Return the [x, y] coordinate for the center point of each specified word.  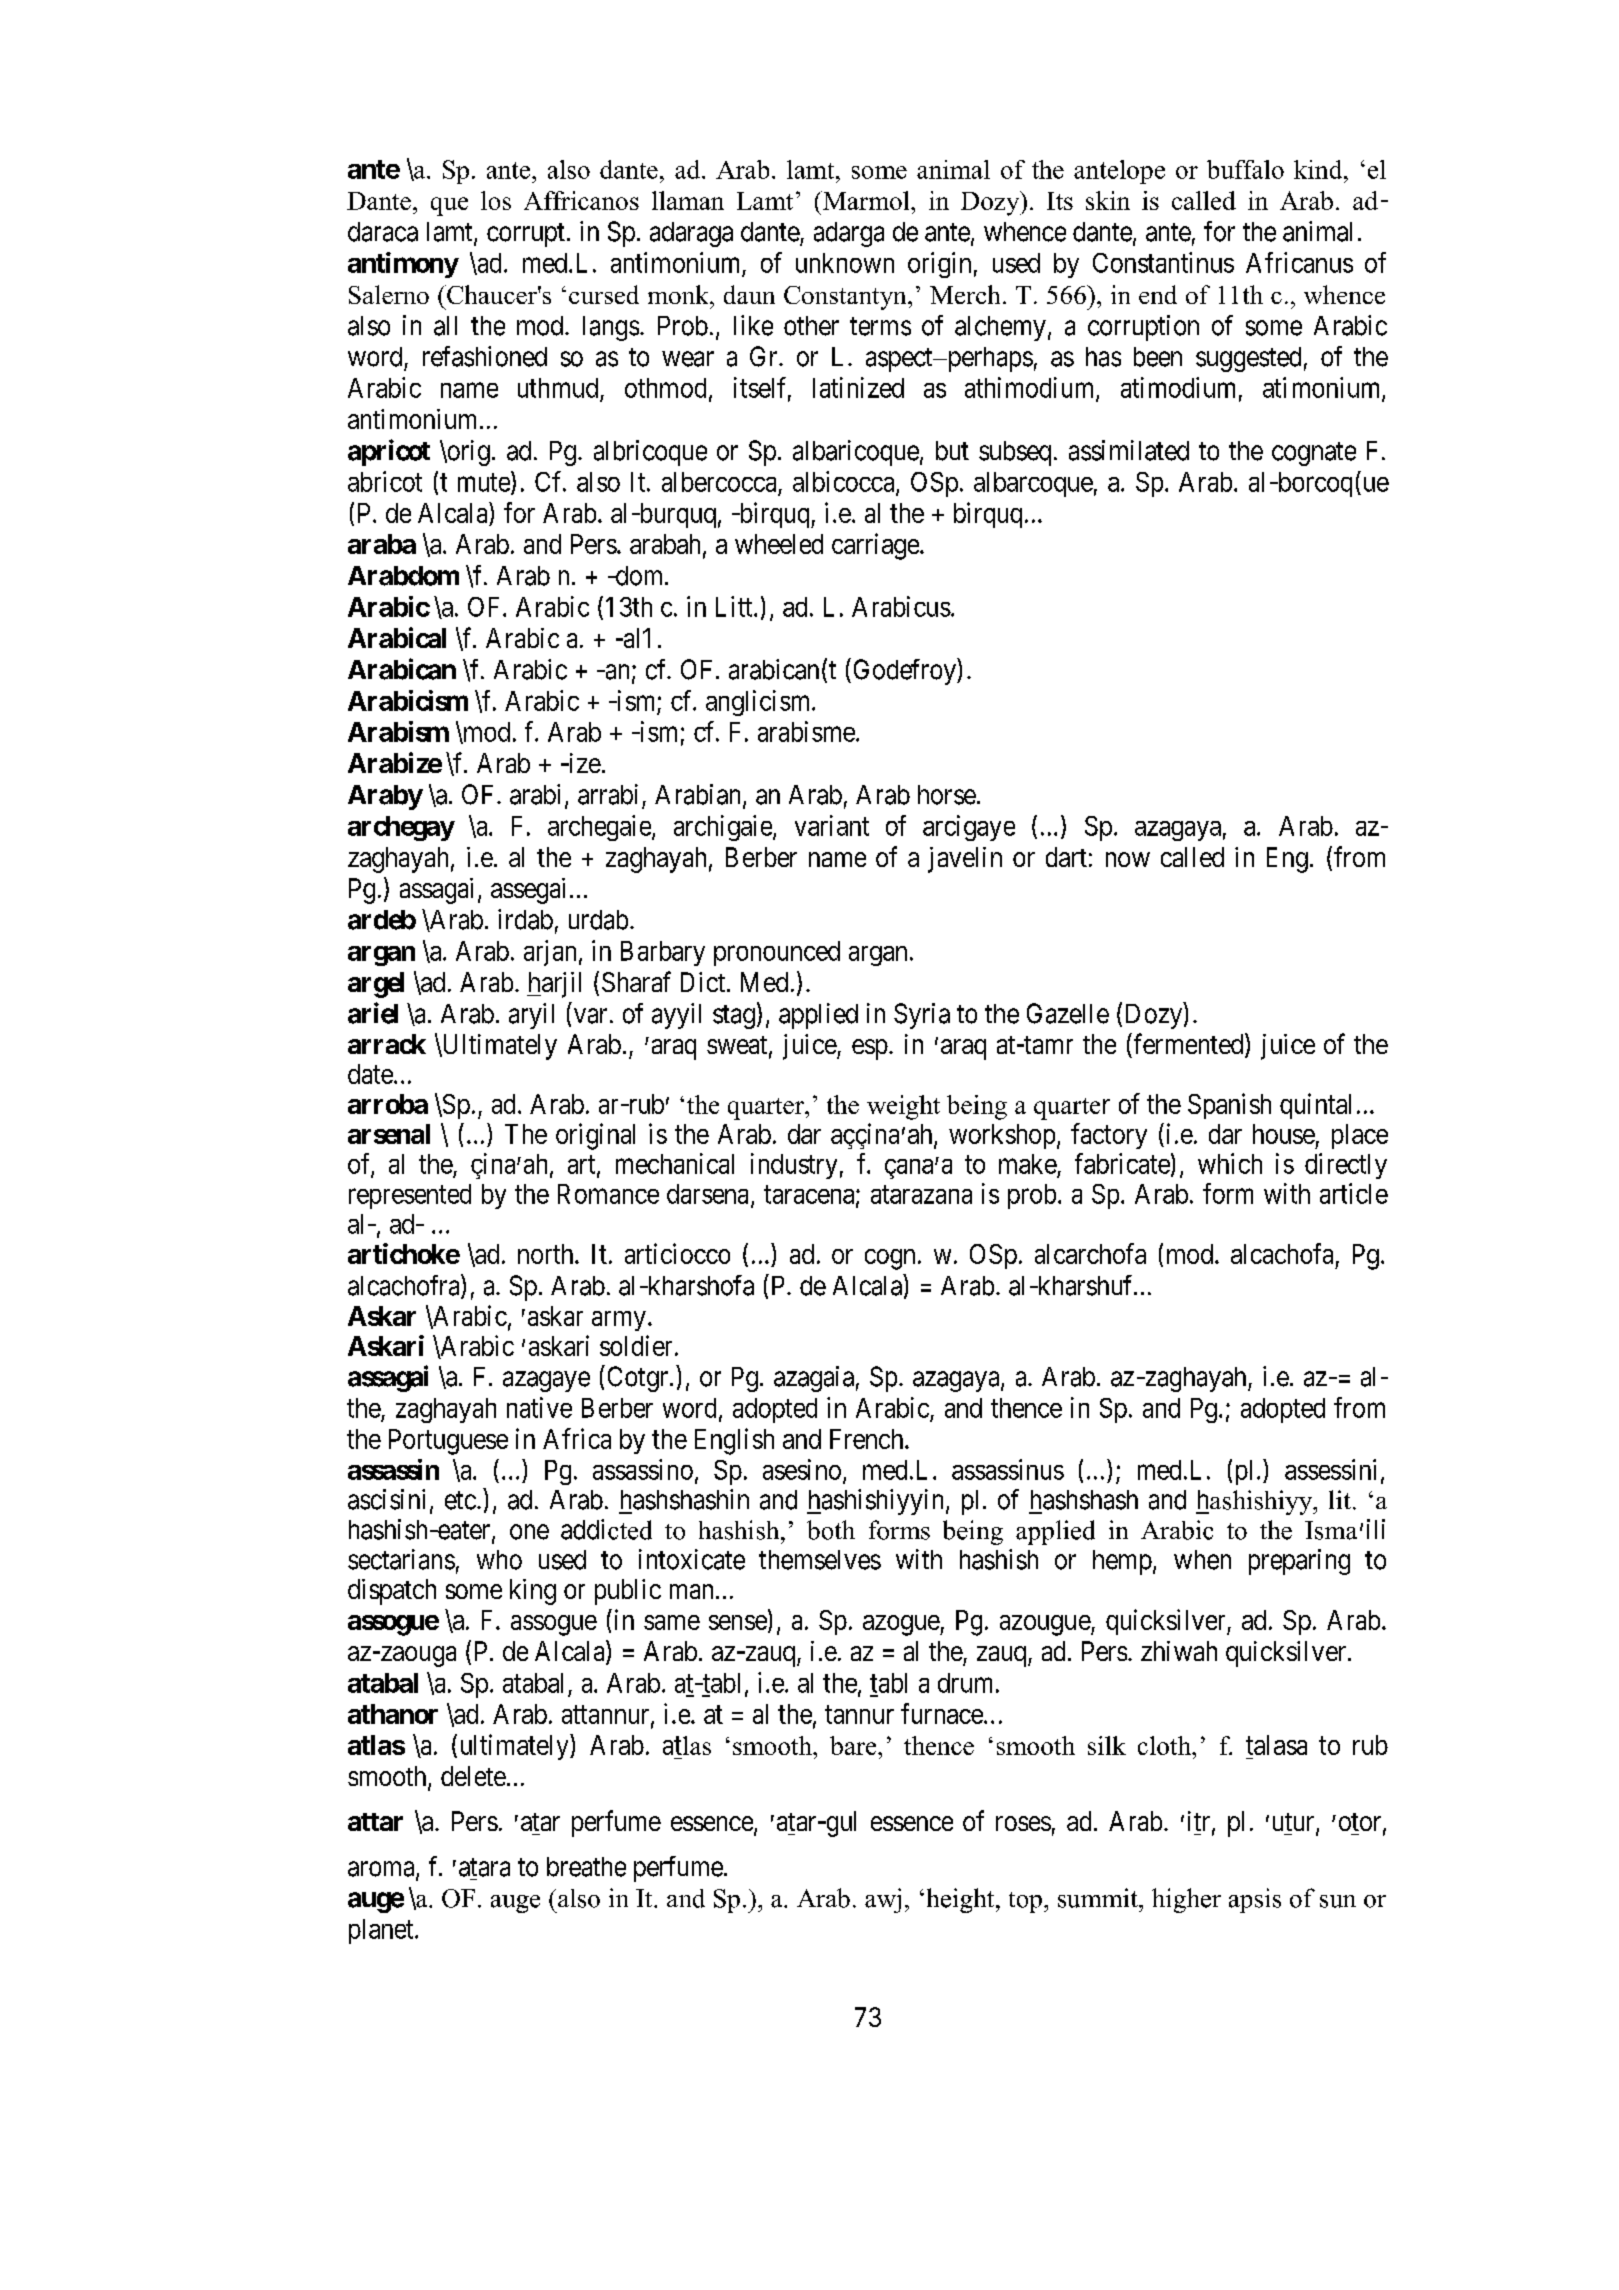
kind [1319, 169]
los [496, 200]
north [547, 1254]
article [1354, 1193]
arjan [550, 953]
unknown [845, 263]
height [962, 1900]
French [868, 1439]
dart [1066, 857]
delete [473, 1776]
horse [947, 795]
